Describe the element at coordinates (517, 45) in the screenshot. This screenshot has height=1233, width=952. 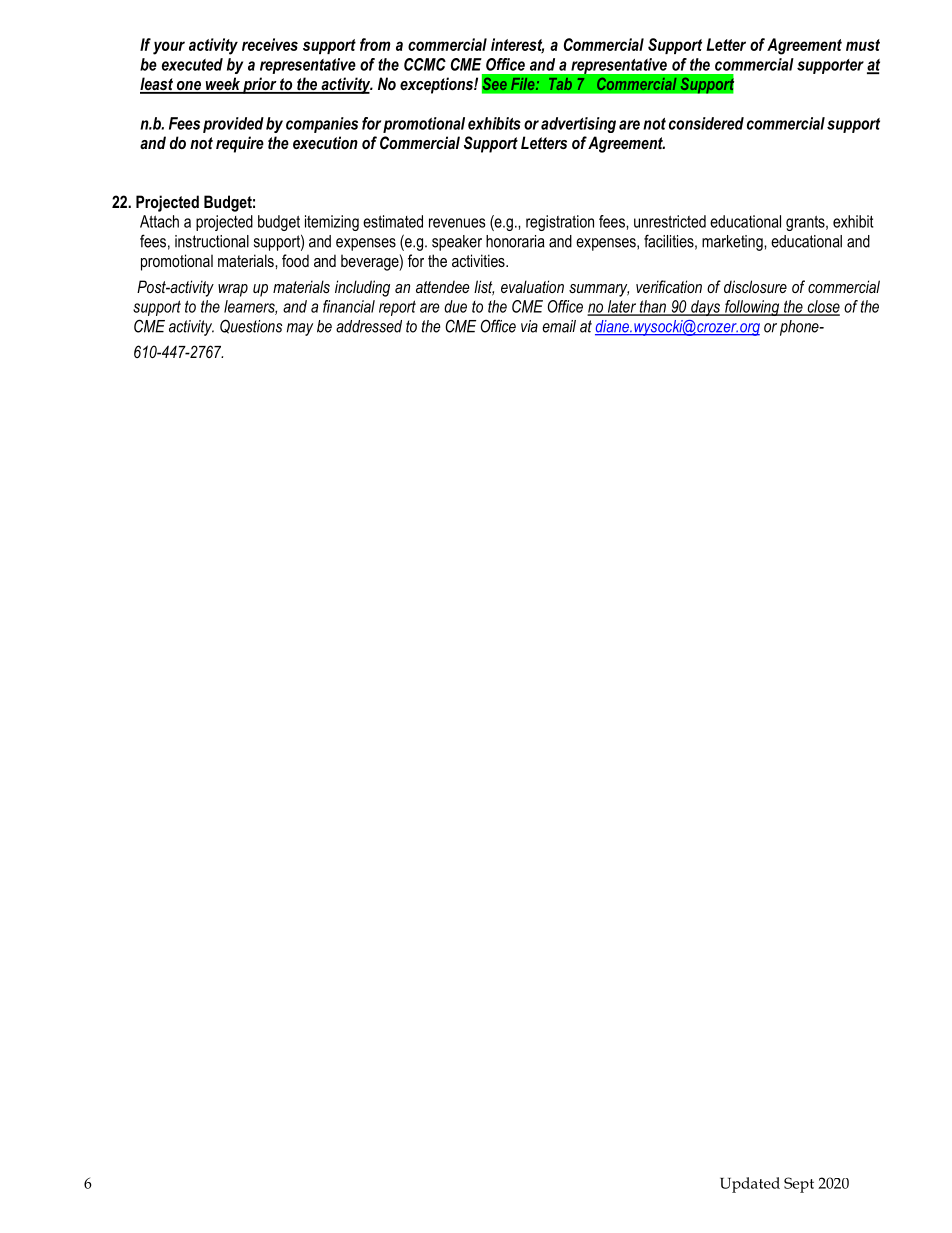
I see `interest` at that location.
